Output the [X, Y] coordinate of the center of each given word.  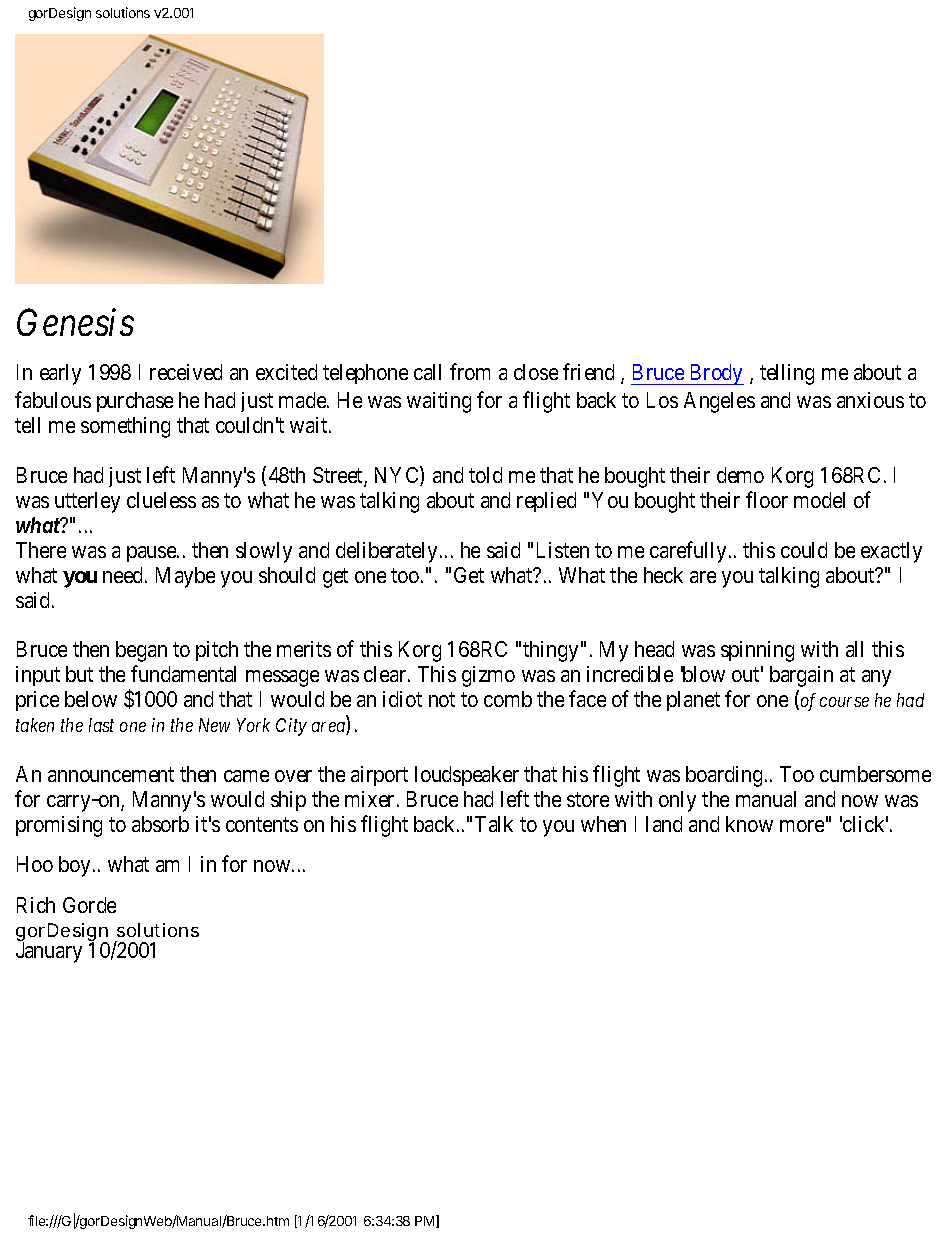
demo [740, 475]
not [442, 700]
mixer [371, 799]
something [125, 427]
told [485, 475]
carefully [688, 552]
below [91, 699]
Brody [715, 374]
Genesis [75, 322]
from [470, 371]
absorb [160, 824]
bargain [801, 676]
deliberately [386, 552]
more [802, 826]
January [49, 952]
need [124, 575]
